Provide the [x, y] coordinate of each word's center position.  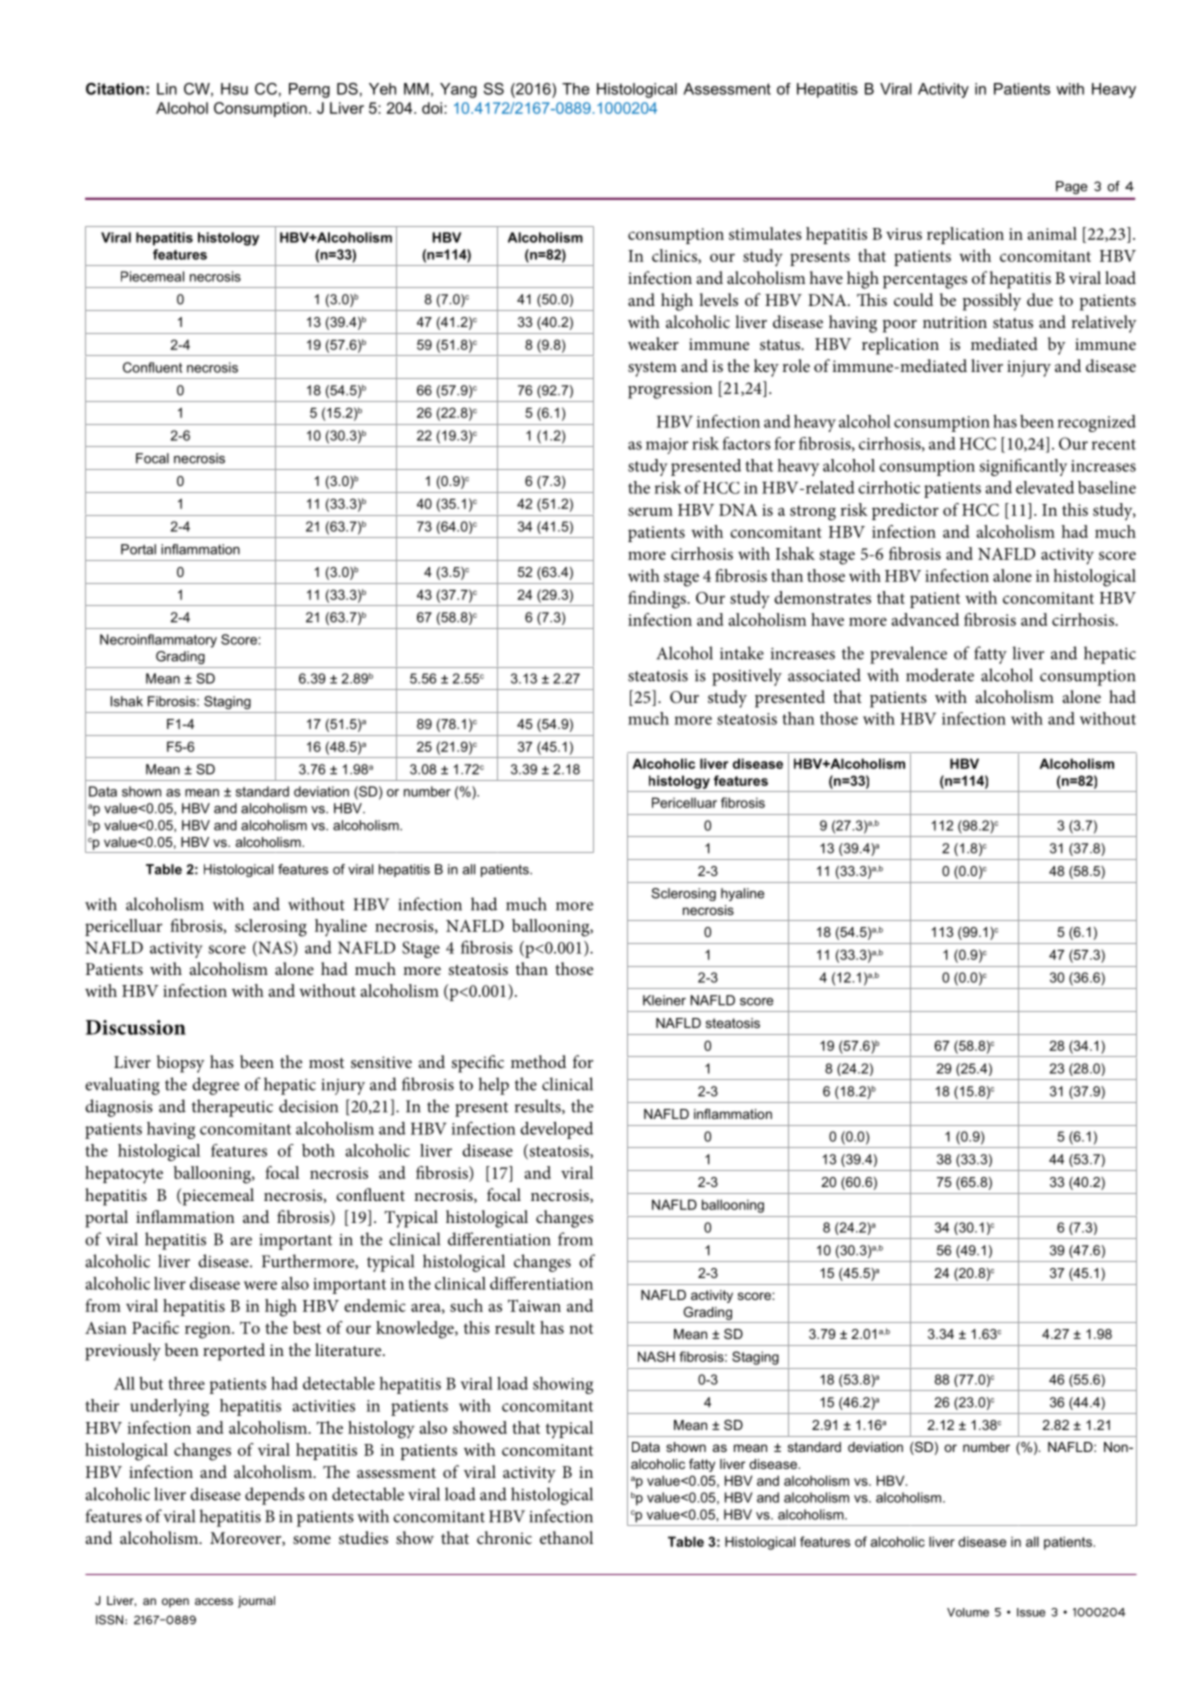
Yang [458, 90]
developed [556, 1130]
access [214, 1601]
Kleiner [664, 1000]
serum [650, 511]
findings [658, 600]
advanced [925, 619]
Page [1071, 187]
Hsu [234, 89]
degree [215, 1086]
